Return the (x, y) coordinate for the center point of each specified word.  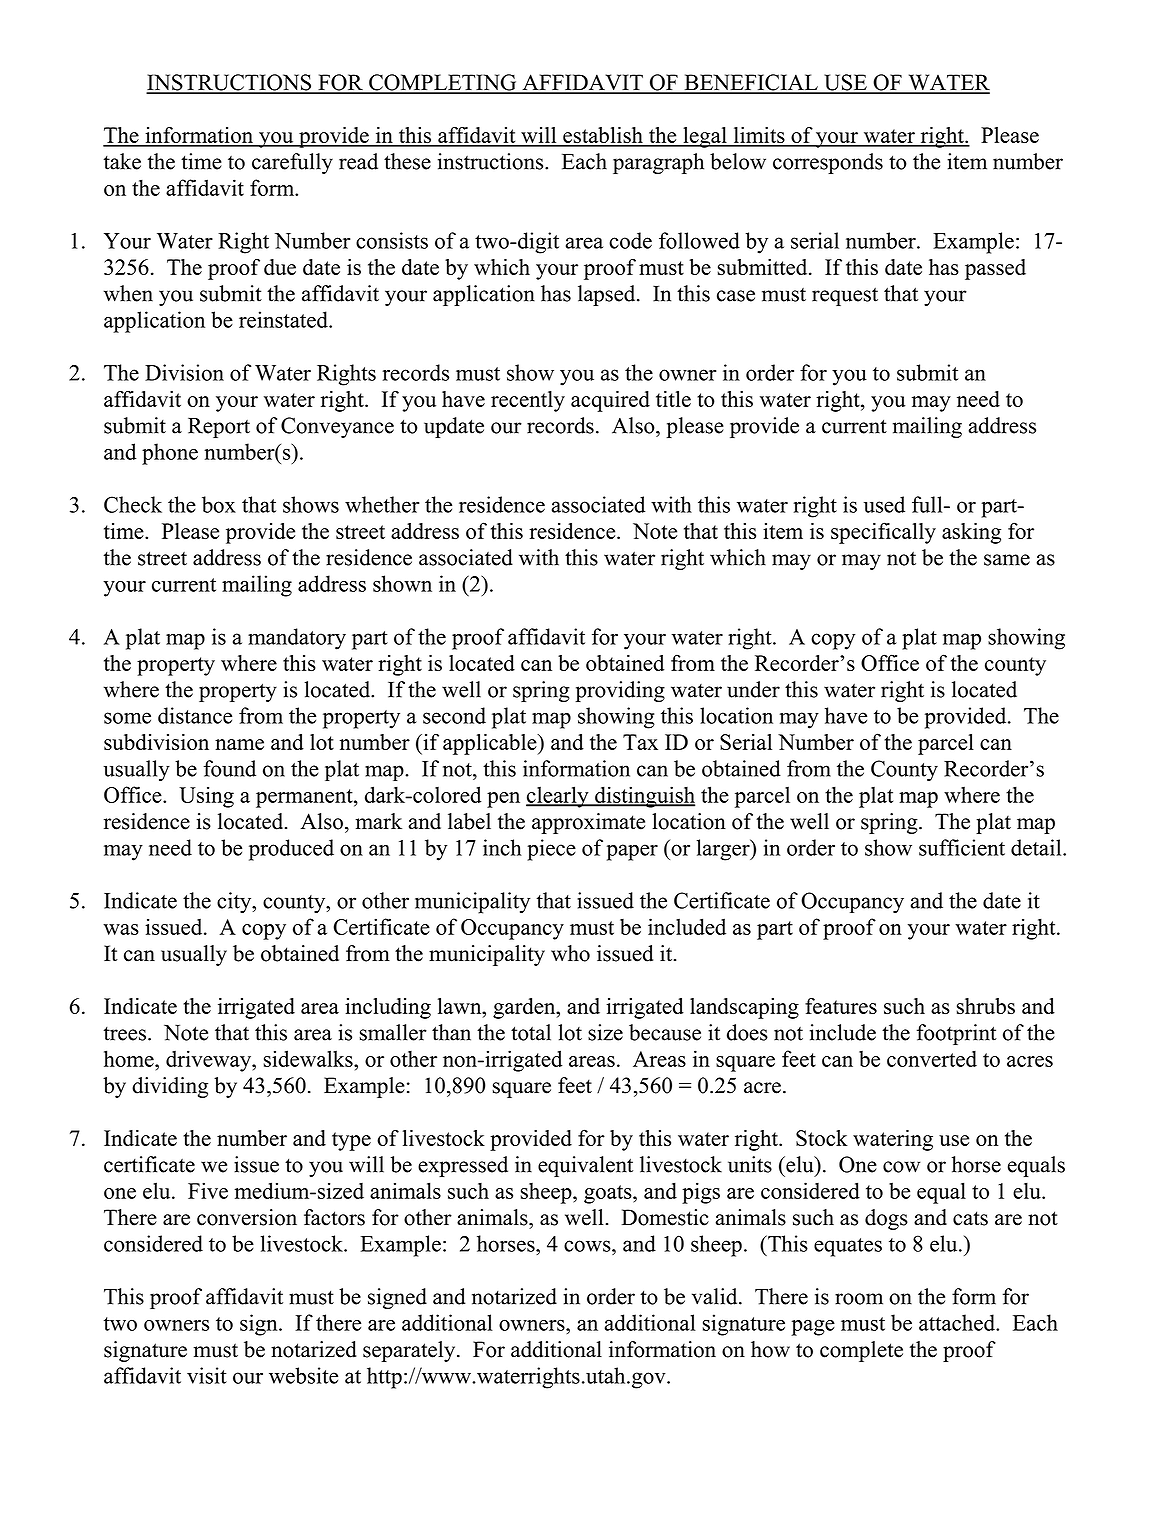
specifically (883, 533)
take (122, 161)
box (219, 504)
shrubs (985, 1006)
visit (207, 1375)
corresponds (828, 163)
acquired (610, 401)
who (570, 953)
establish (603, 136)
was (121, 929)
